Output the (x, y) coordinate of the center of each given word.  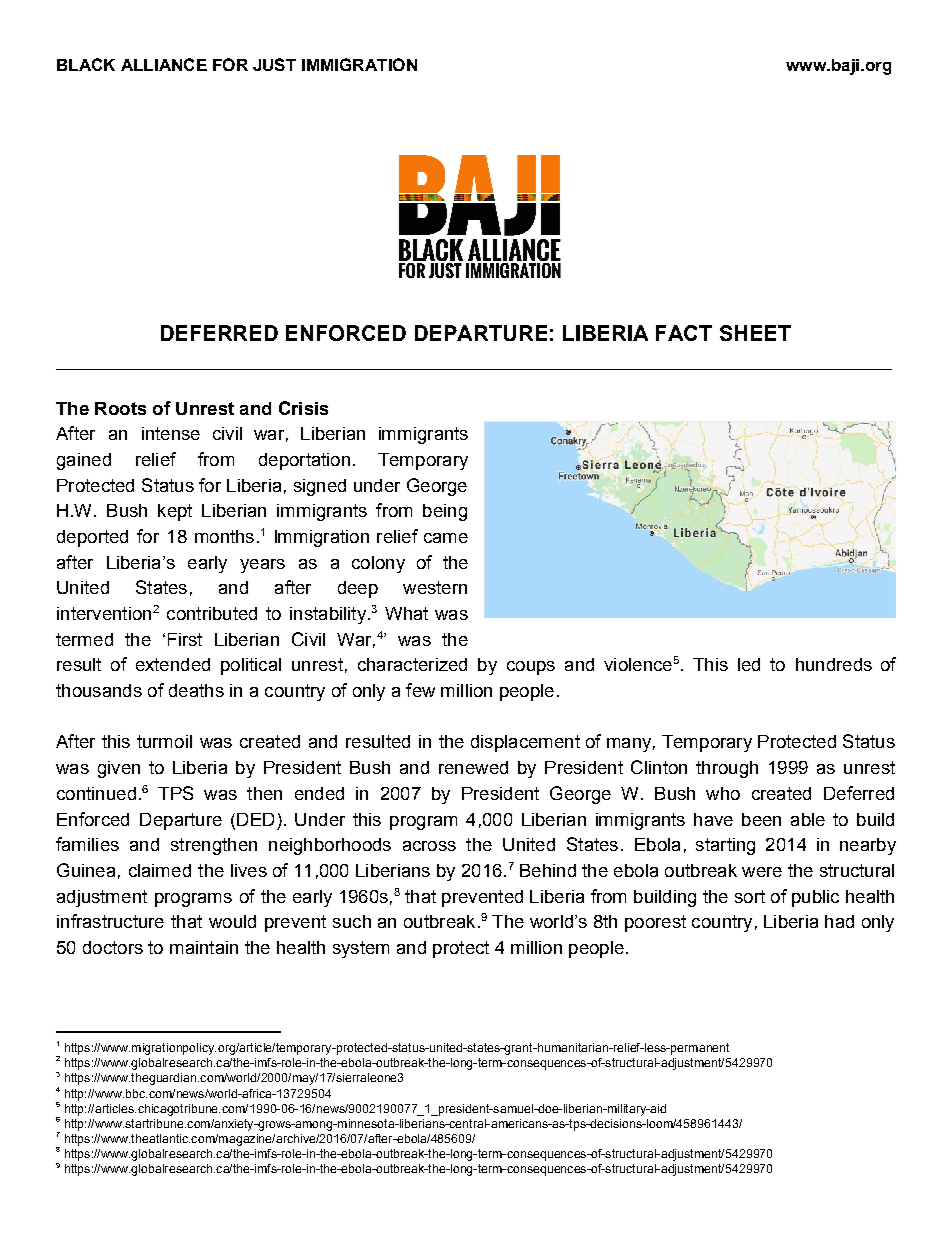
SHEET (755, 333)
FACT (684, 333)
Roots (120, 408)
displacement (525, 743)
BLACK (86, 64)
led (749, 664)
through (727, 769)
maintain (204, 947)
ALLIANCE (164, 64)
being (445, 512)
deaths (196, 690)
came (446, 538)
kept (175, 512)
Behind (548, 870)
